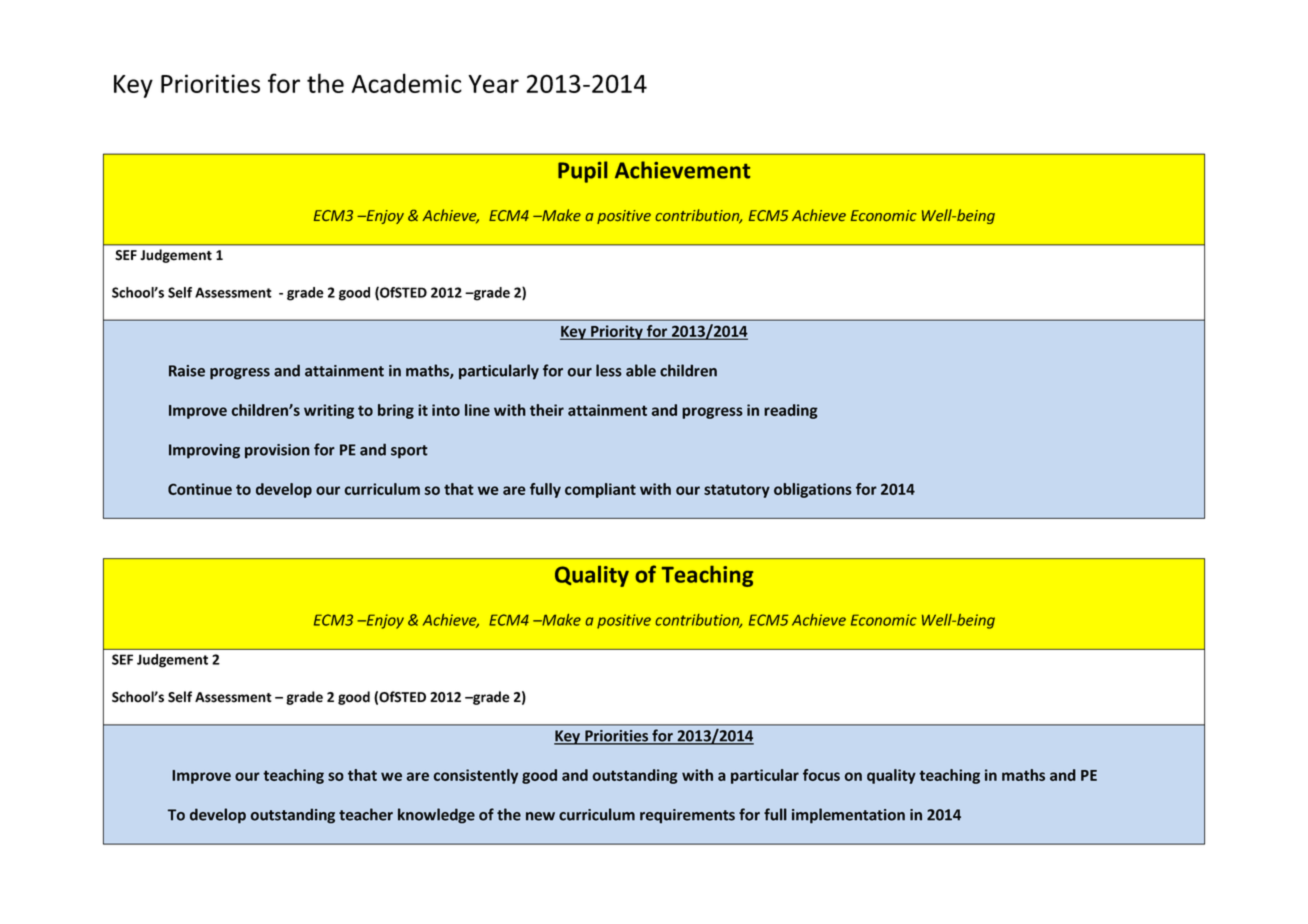 Image resolution: width=1308 pixels, height=924 pixels. What do you see at coordinates (187, 371) in the screenshot?
I see `Raise` at bounding box center [187, 371].
